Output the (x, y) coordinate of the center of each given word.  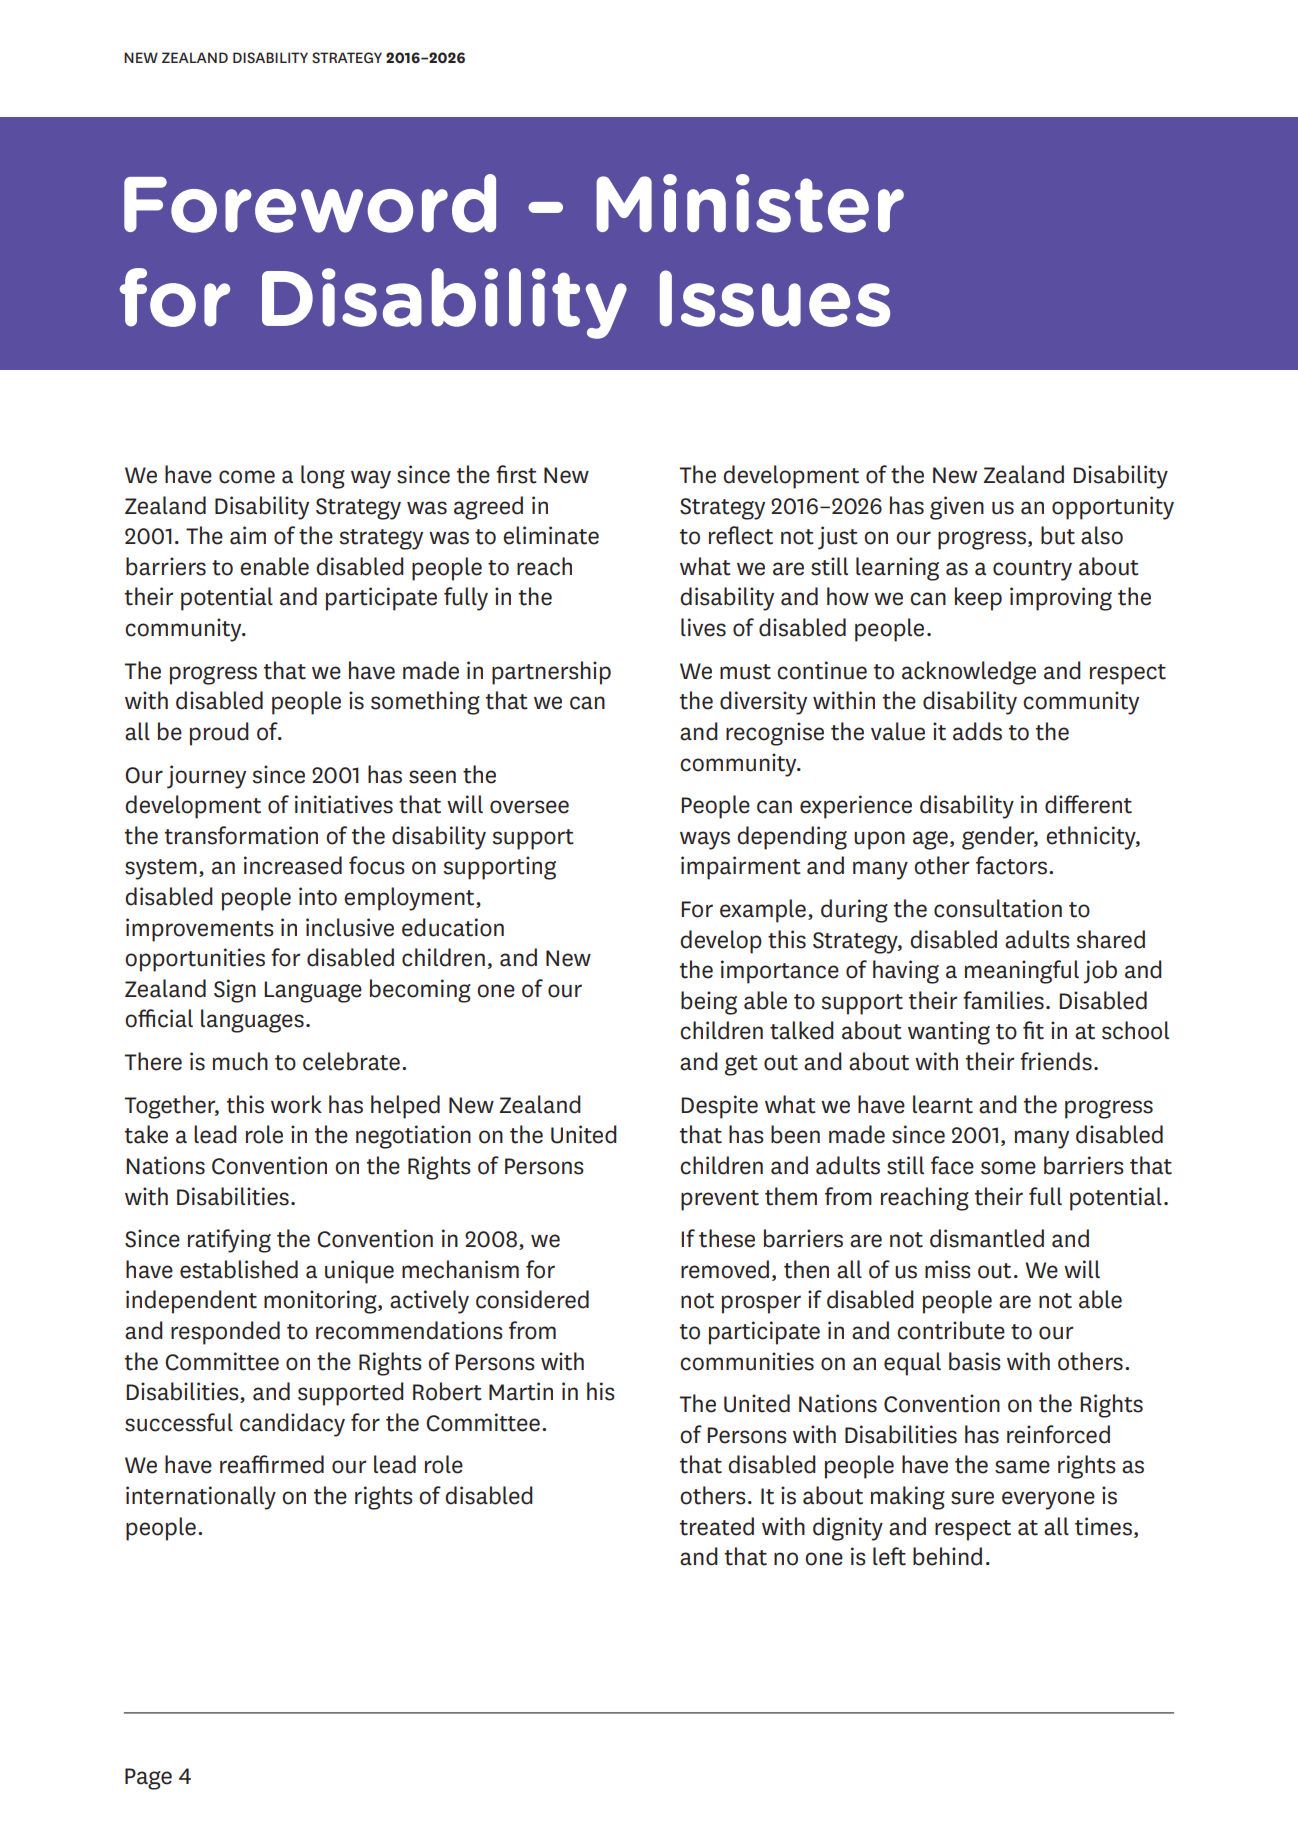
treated (717, 1526)
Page (148, 1779)
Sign (235, 991)
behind (947, 1556)
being (709, 1003)
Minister (750, 203)
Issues (775, 298)
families (1003, 1000)
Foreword (310, 203)
